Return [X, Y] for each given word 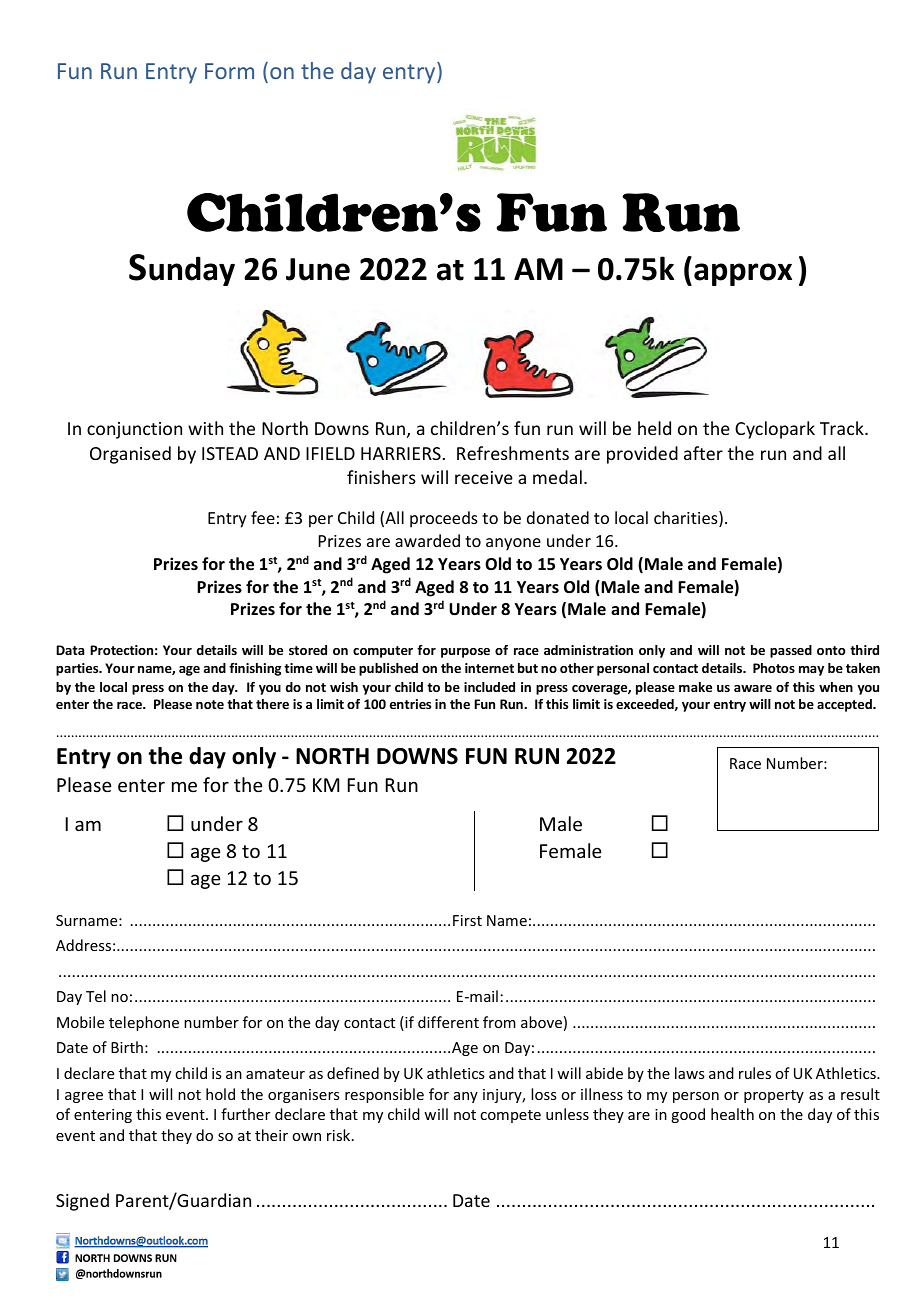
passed [791, 651]
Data [70, 650]
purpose [465, 653]
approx [743, 274]
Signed [82, 1202]
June [318, 269]
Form [229, 71]
